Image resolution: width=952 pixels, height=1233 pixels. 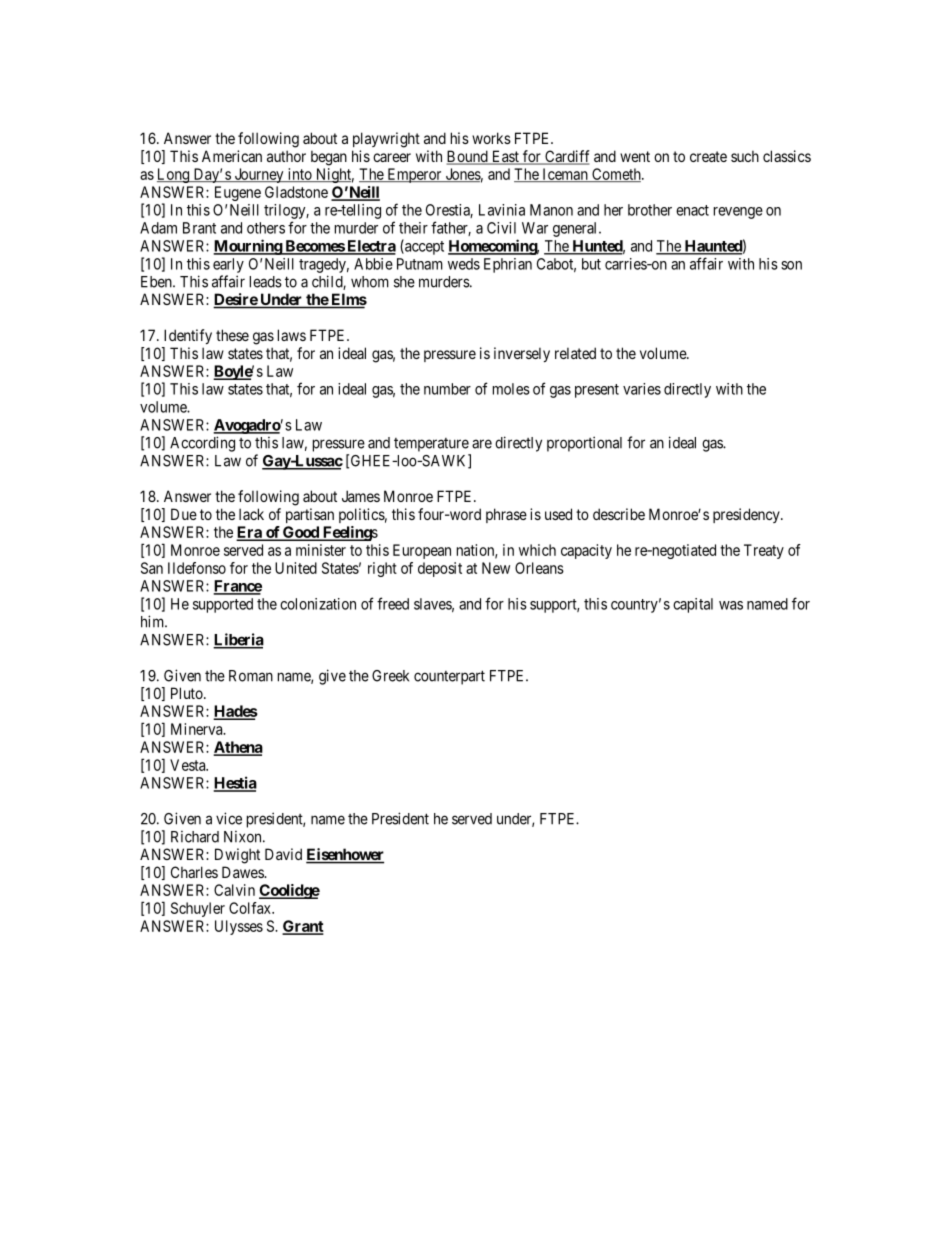 What do you see at coordinates (642, 389) in the screenshot?
I see `varies` at bounding box center [642, 389].
